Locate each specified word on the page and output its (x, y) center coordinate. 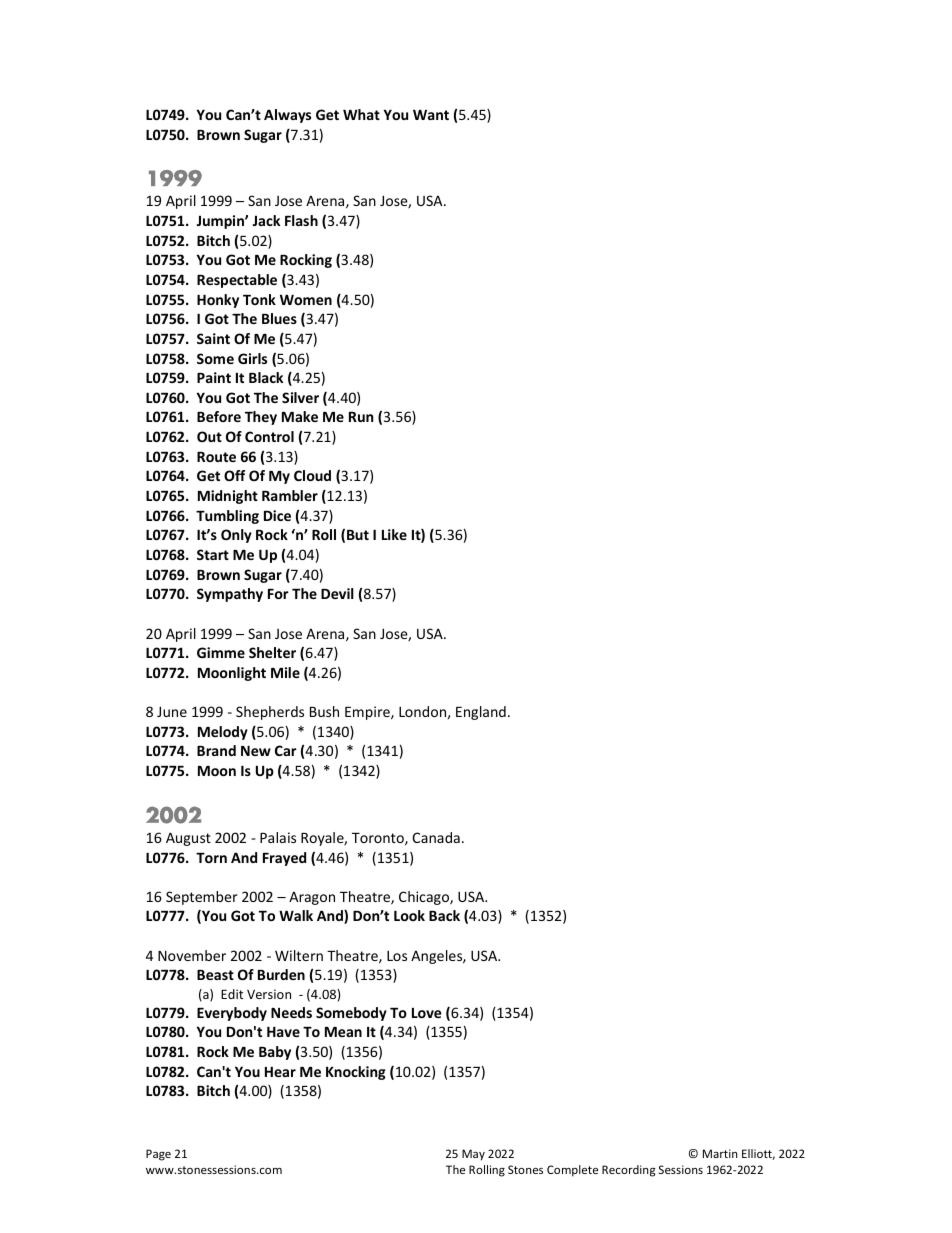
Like (394, 534)
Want (431, 114)
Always (287, 116)
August (188, 839)
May (473, 1155)
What (361, 114)
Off (234, 475)
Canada (436, 837)
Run (361, 417)
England (481, 713)
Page (158, 1155)
